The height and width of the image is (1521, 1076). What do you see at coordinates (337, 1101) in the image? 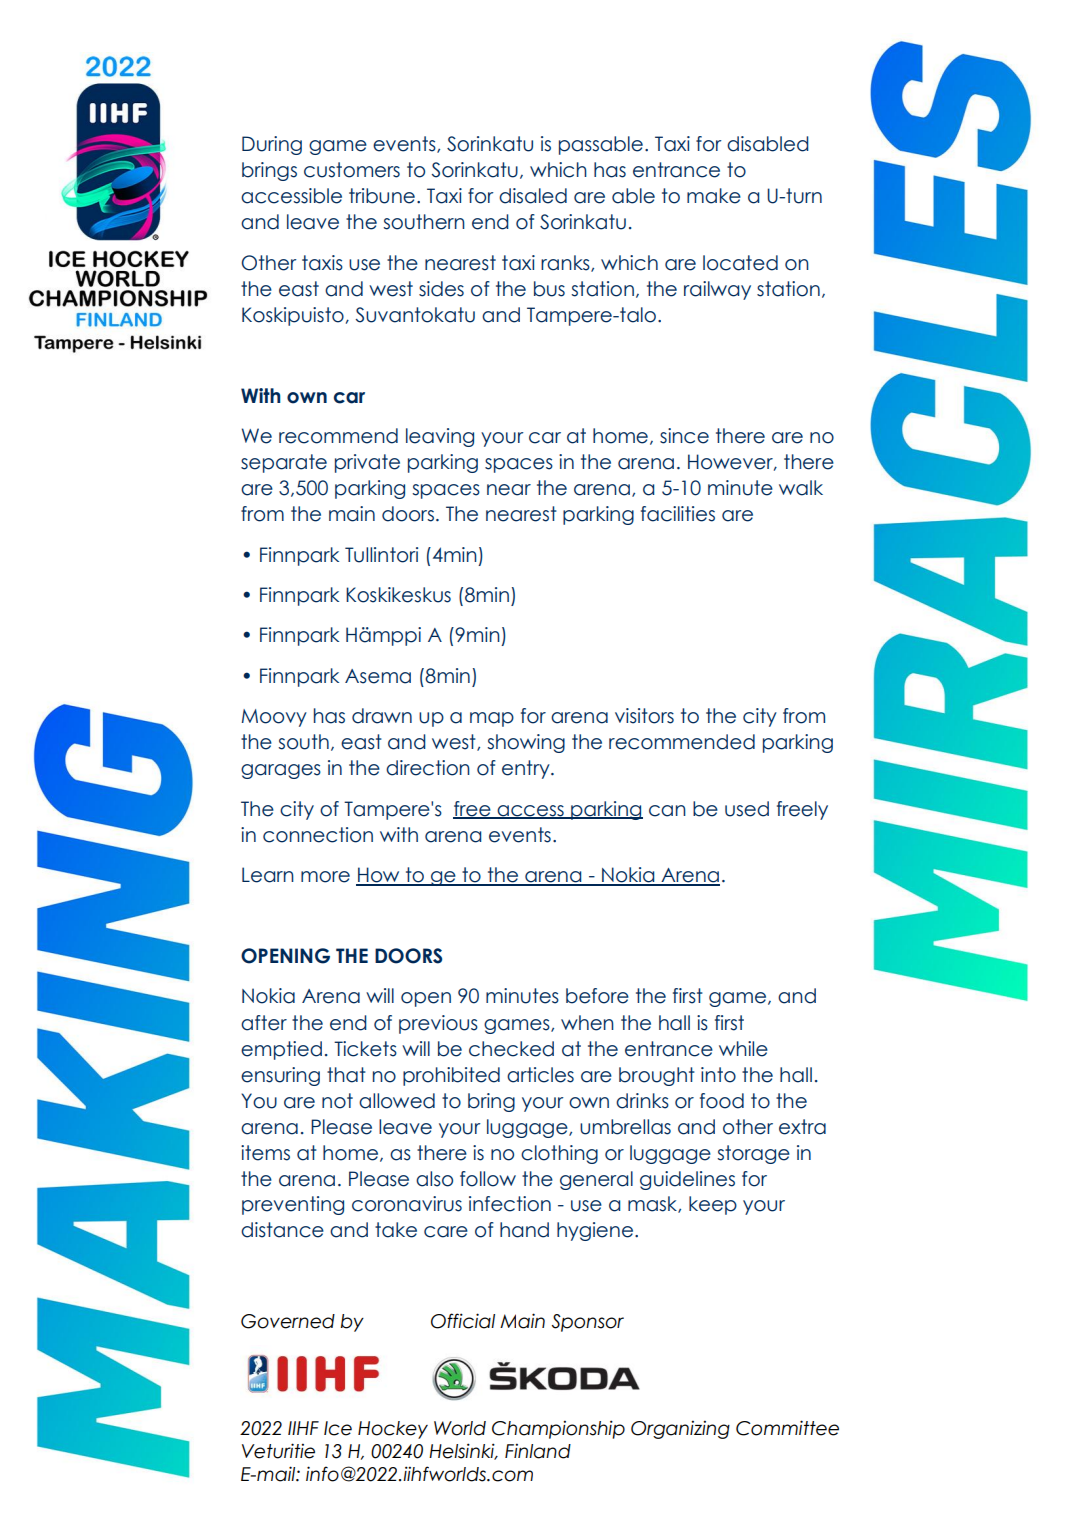
I see `not` at bounding box center [337, 1101].
